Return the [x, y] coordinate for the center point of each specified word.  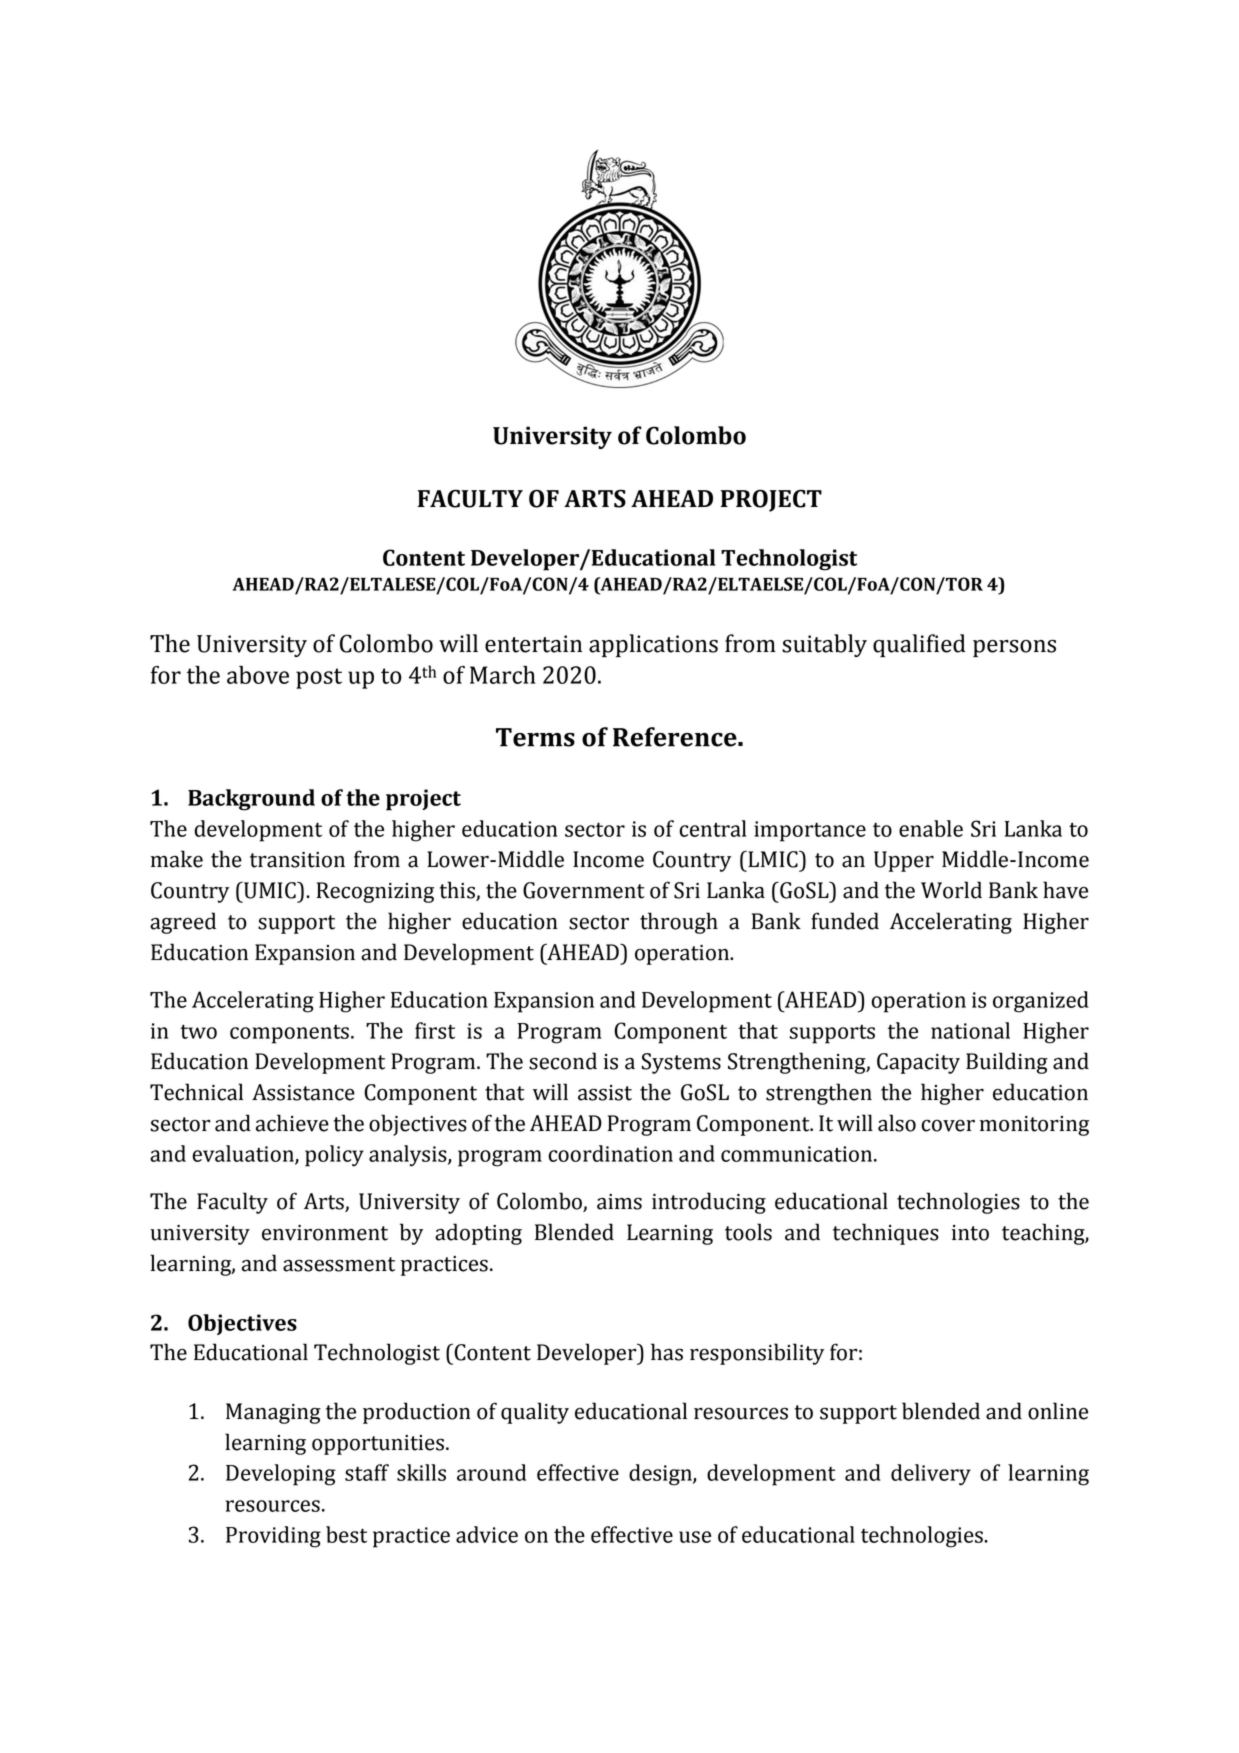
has [667, 1352]
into [970, 1233]
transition [297, 860]
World [951, 890]
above [258, 675]
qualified [919, 645]
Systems [681, 1063]
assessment [339, 1264]
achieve [292, 1123]
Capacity [918, 1063]
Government [584, 890]
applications [653, 645]
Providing [273, 1537]
